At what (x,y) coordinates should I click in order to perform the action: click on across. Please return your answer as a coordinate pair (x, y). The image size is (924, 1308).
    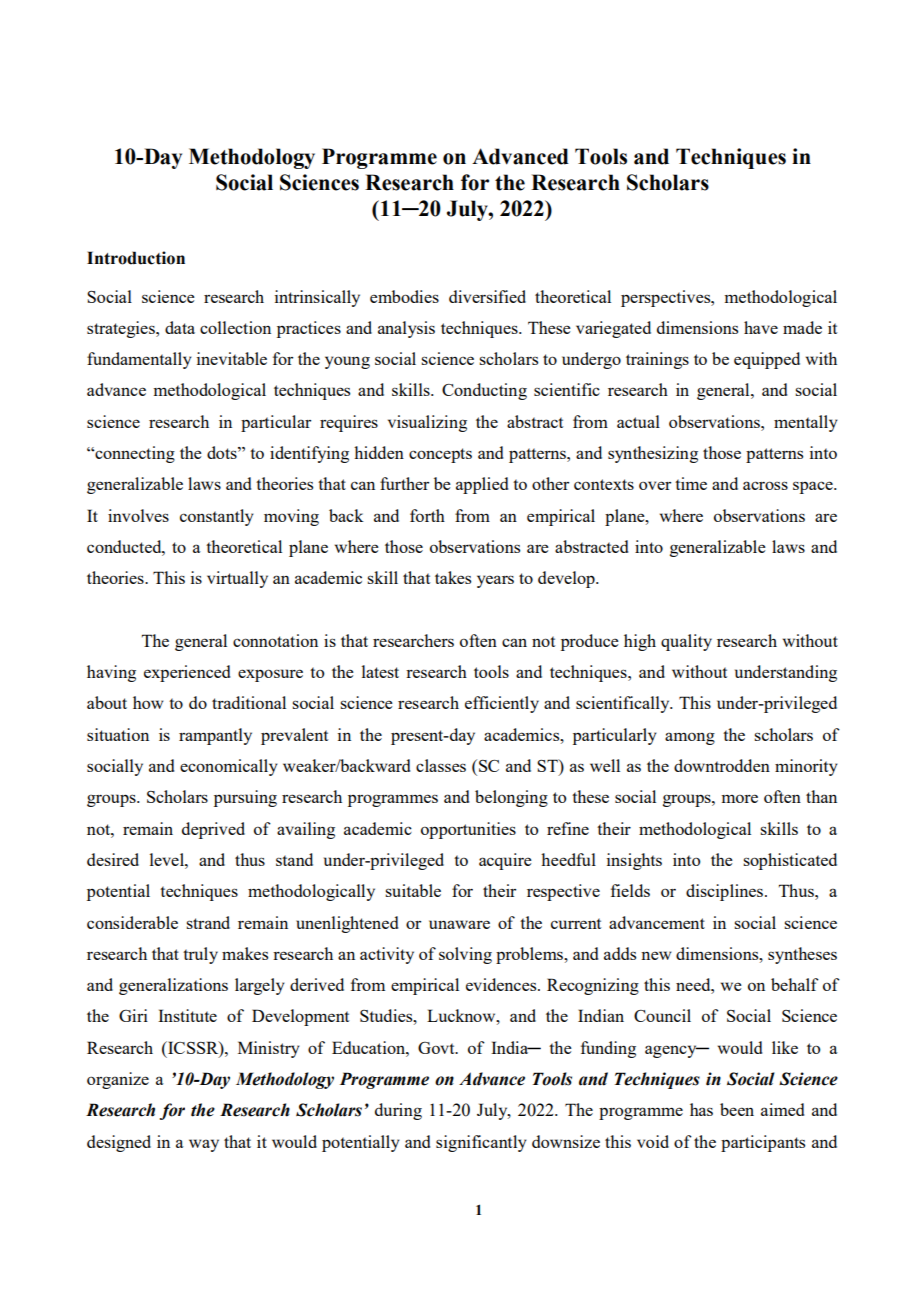
    Looking at the image, I should click on (765, 485).
